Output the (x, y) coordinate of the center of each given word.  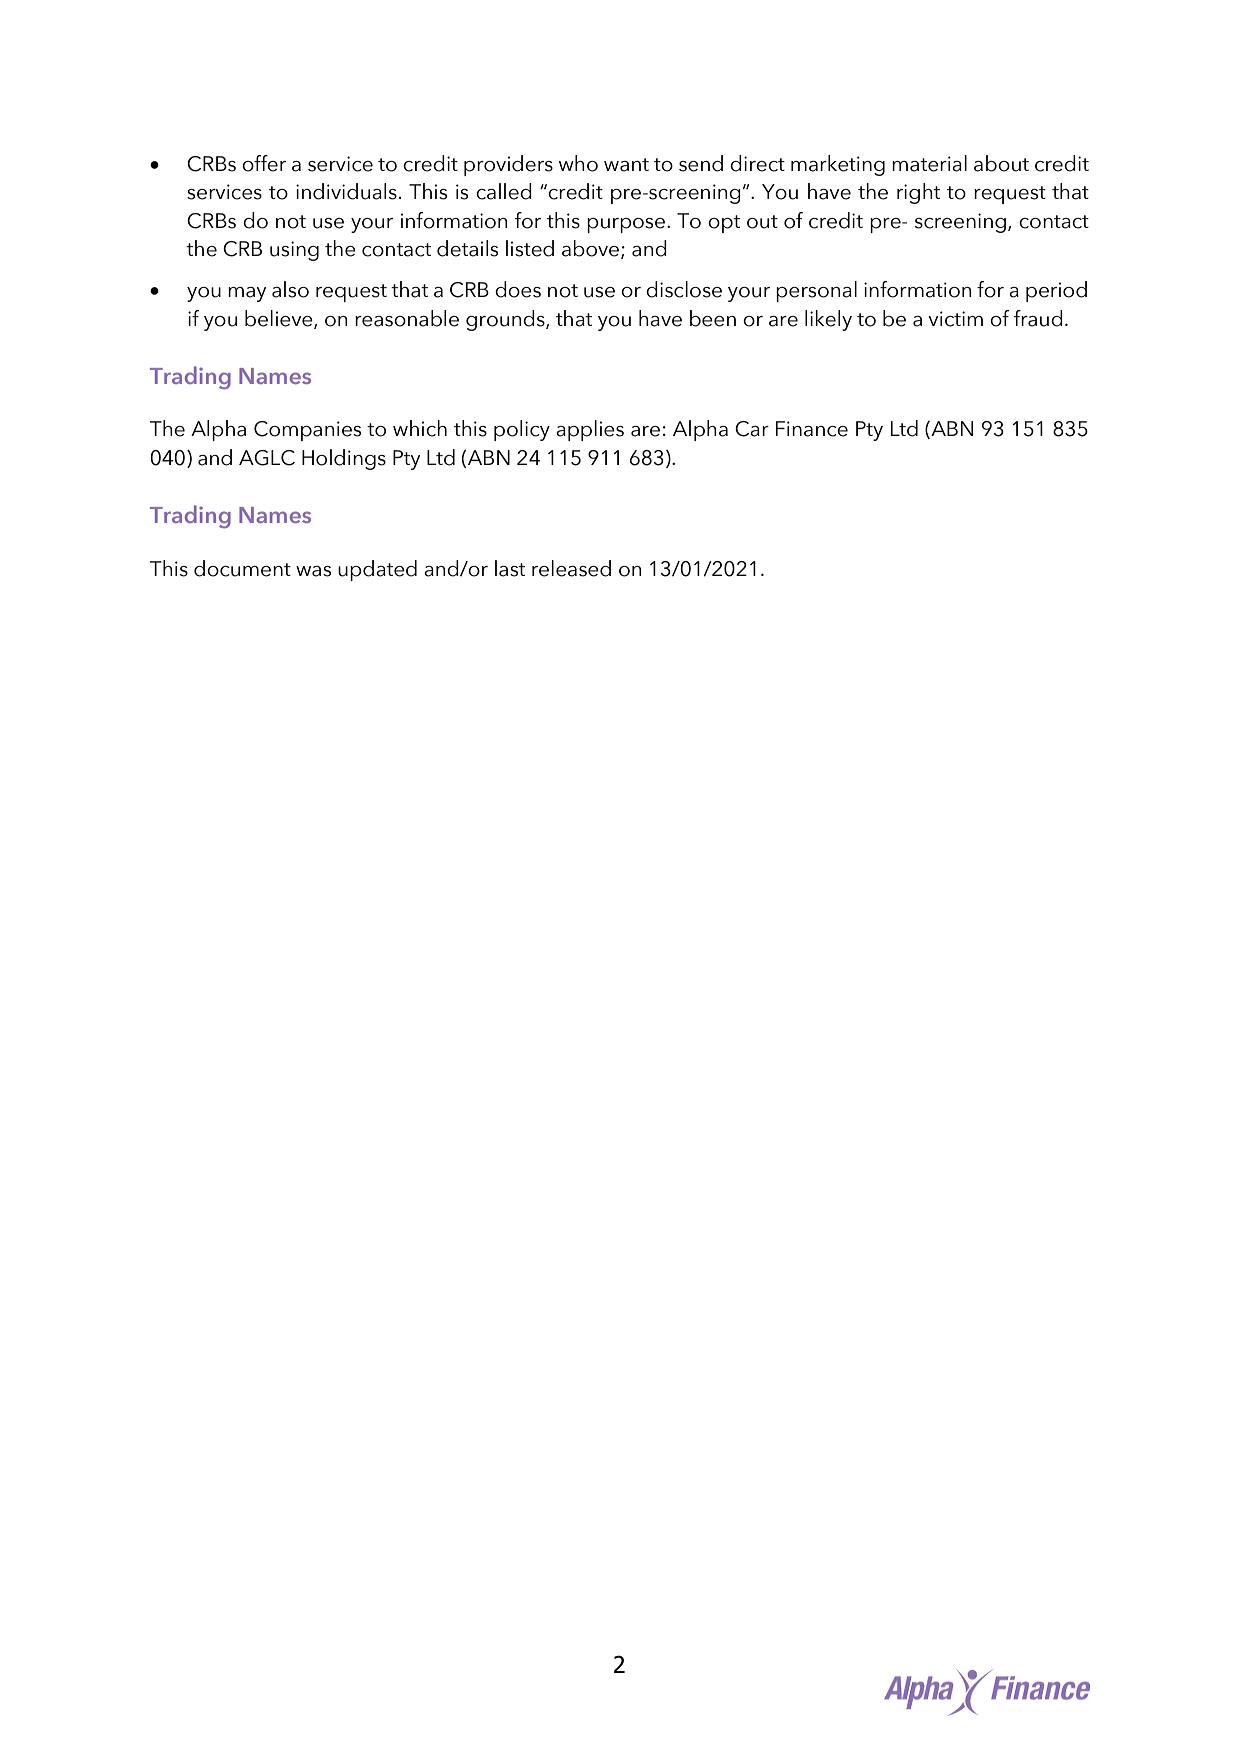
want (626, 165)
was (313, 571)
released (571, 568)
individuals (346, 191)
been (713, 318)
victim (955, 319)
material (929, 163)
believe (280, 319)
